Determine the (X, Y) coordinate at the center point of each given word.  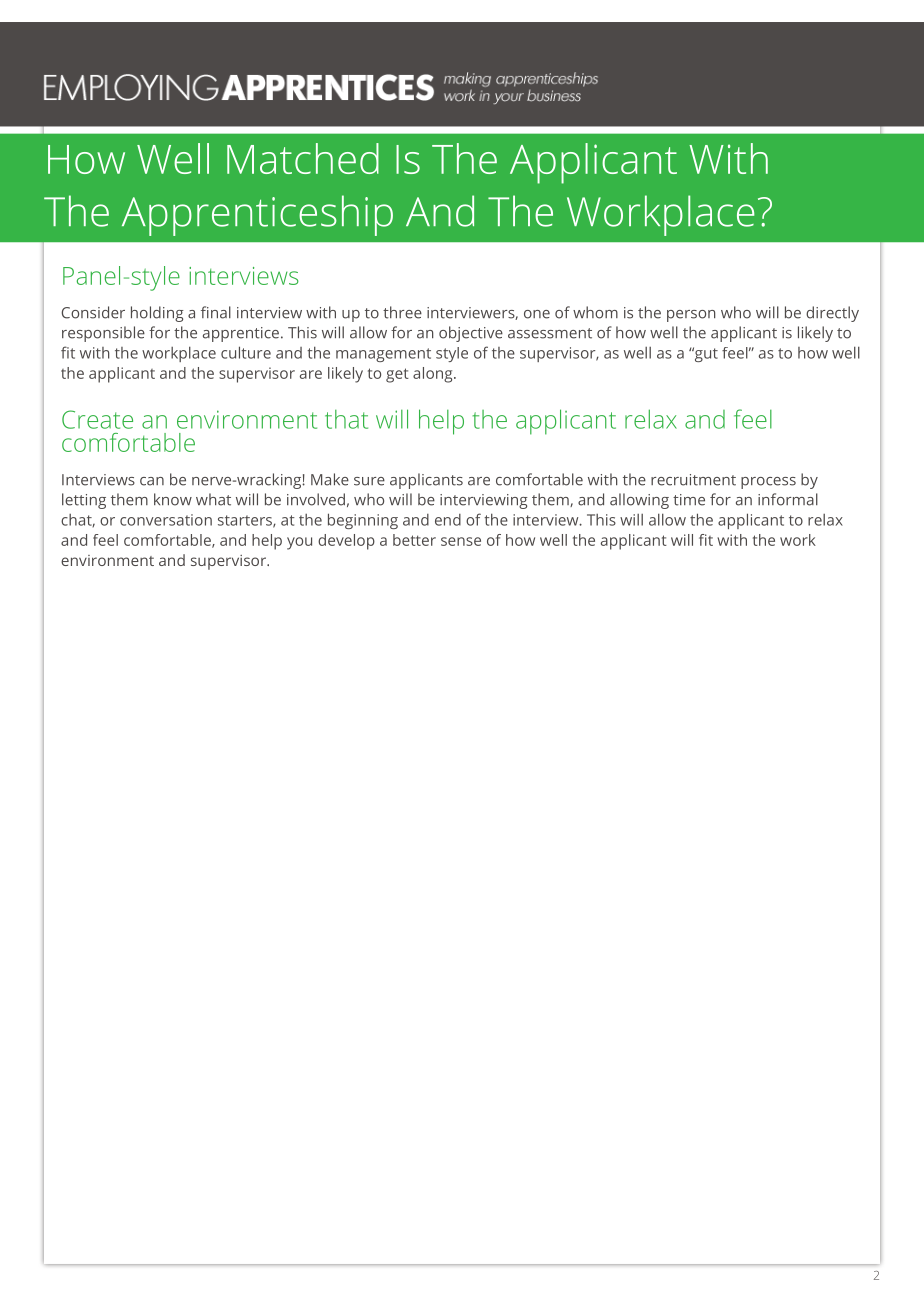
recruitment (693, 480)
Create (97, 419)
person (691, 316)
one (537, 314)
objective (471, 334)
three (402, 312)
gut (705, 354)
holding (157, 314)
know (173, 499)
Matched (303, 158)
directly (832, 314)
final (216, 312)
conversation (166, 520)
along (434, 375)
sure (369, 481)
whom (595, 312)
